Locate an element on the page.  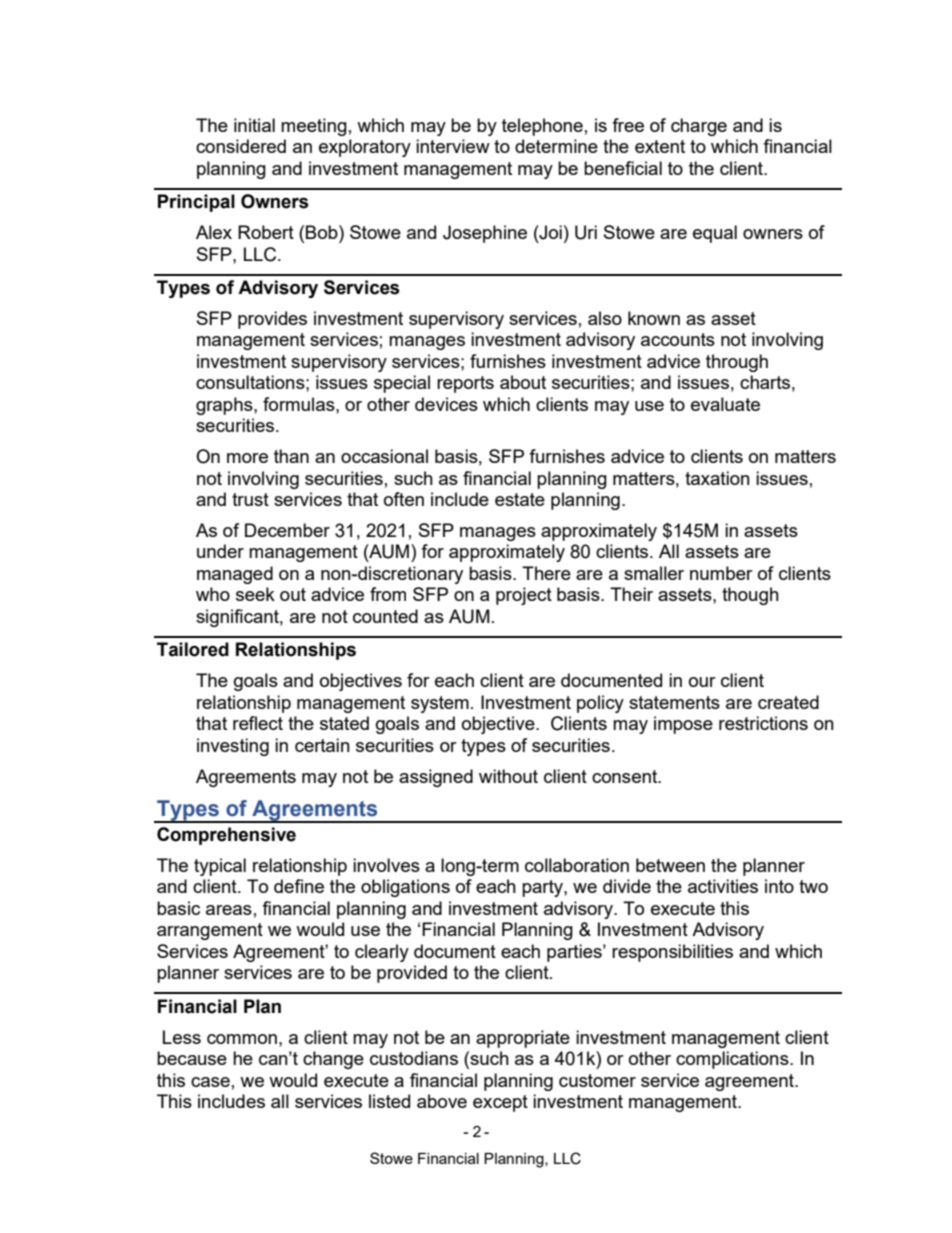
case is located at coordinates (210, 1082).
